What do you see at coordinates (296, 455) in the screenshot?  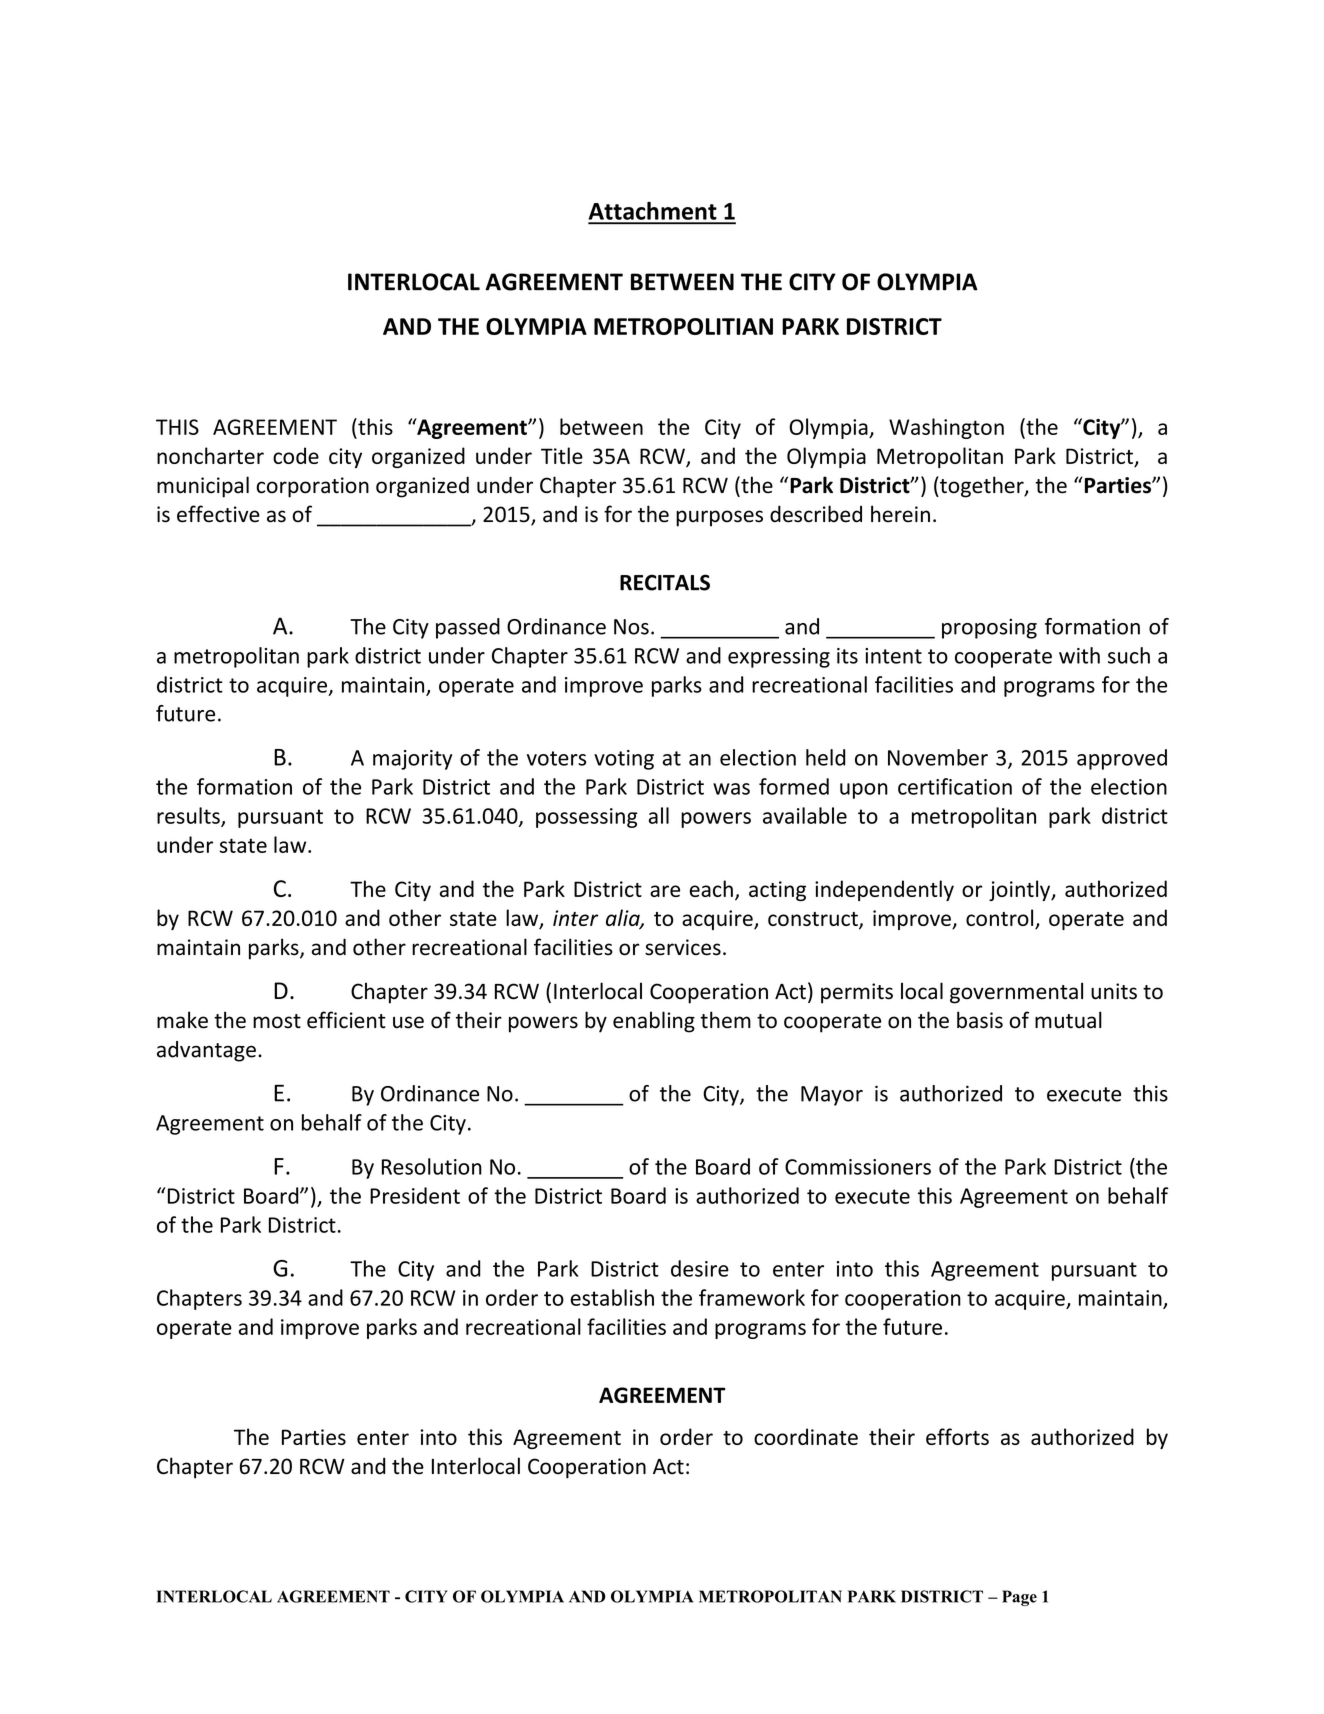 I see `code` at bounding box center [296, 455].
